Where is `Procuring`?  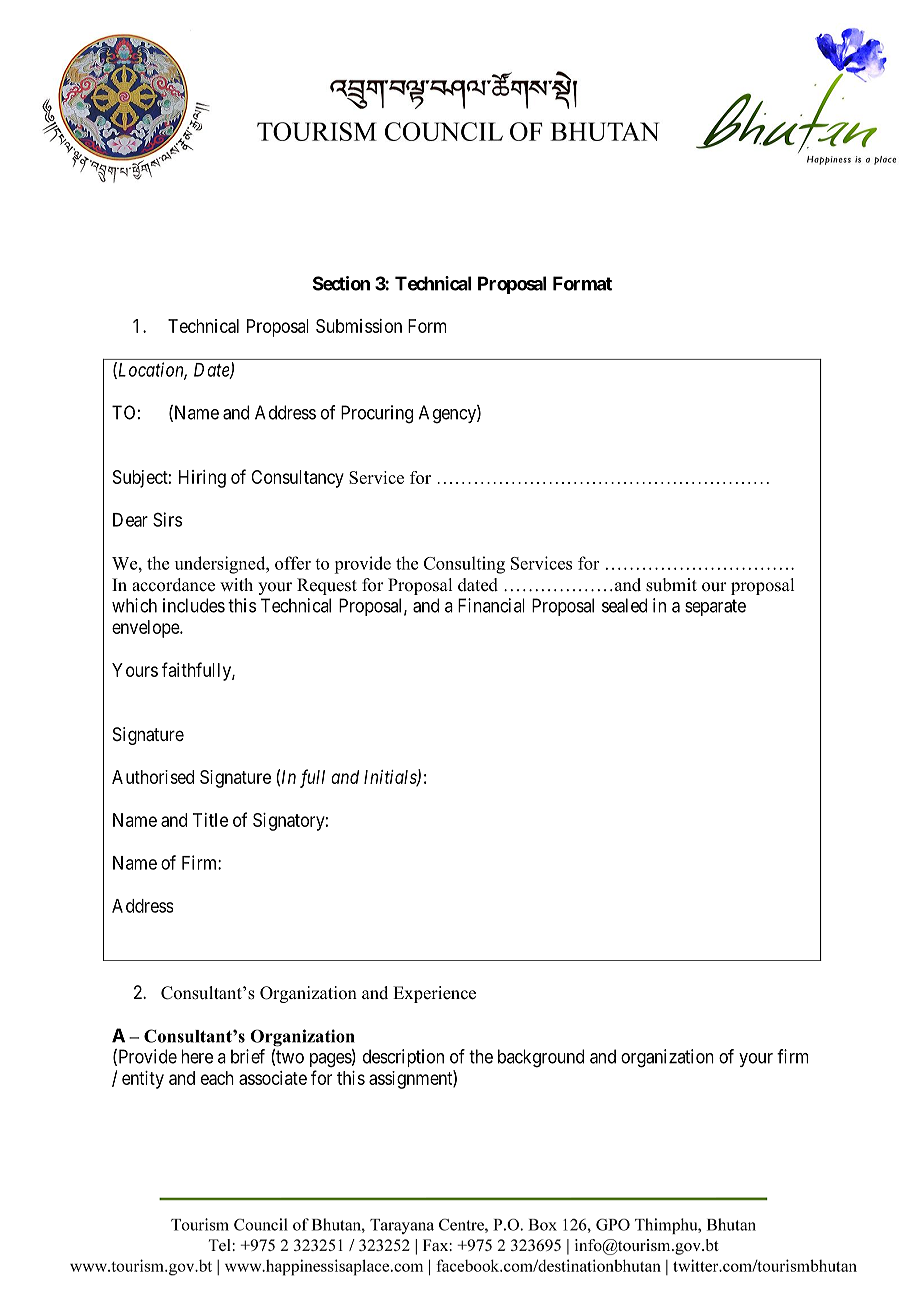
Procuring is located at coordinates (377, 414).
